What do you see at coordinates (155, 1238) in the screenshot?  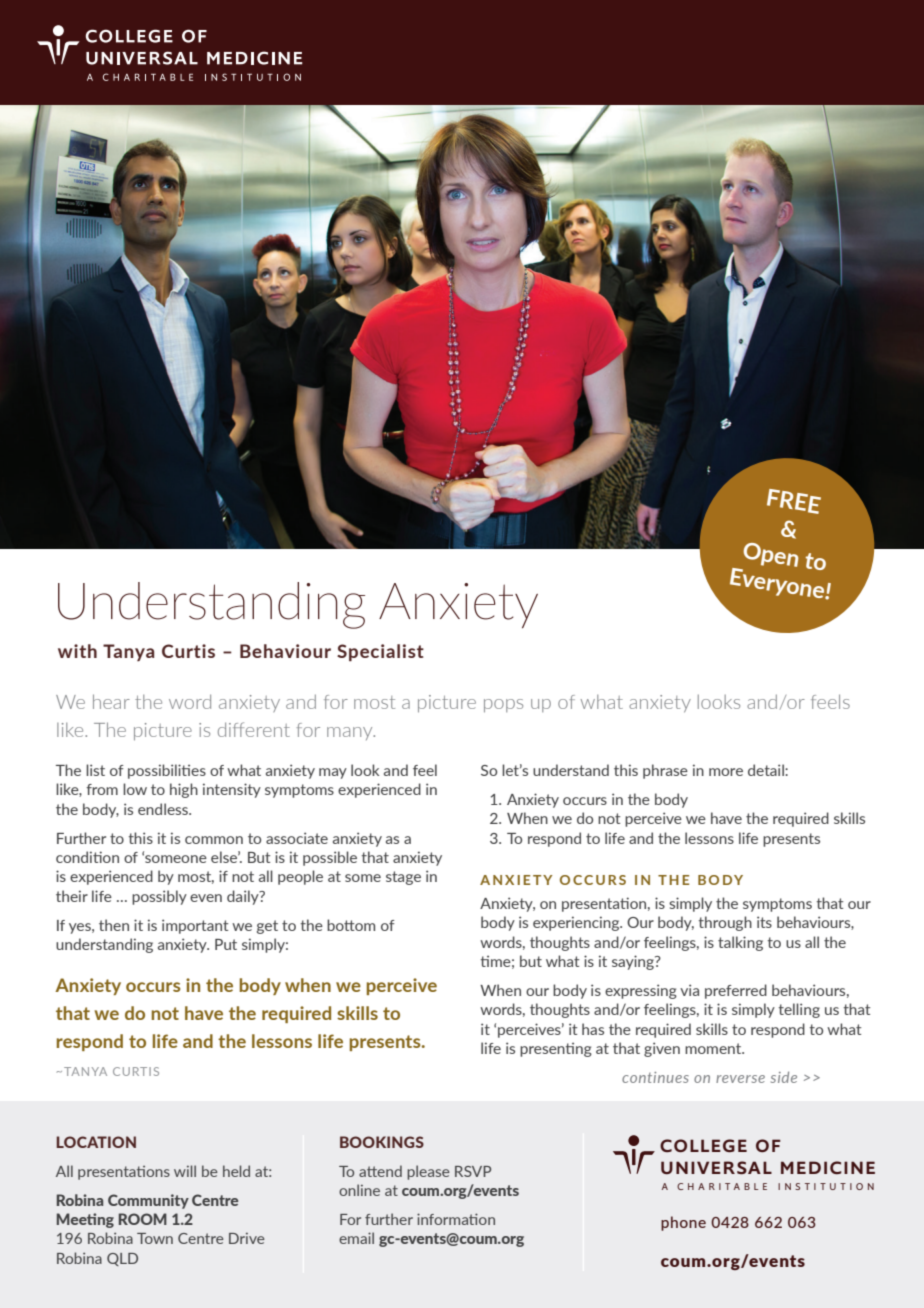 I see `Town` at bounding box center [155, 1238].
